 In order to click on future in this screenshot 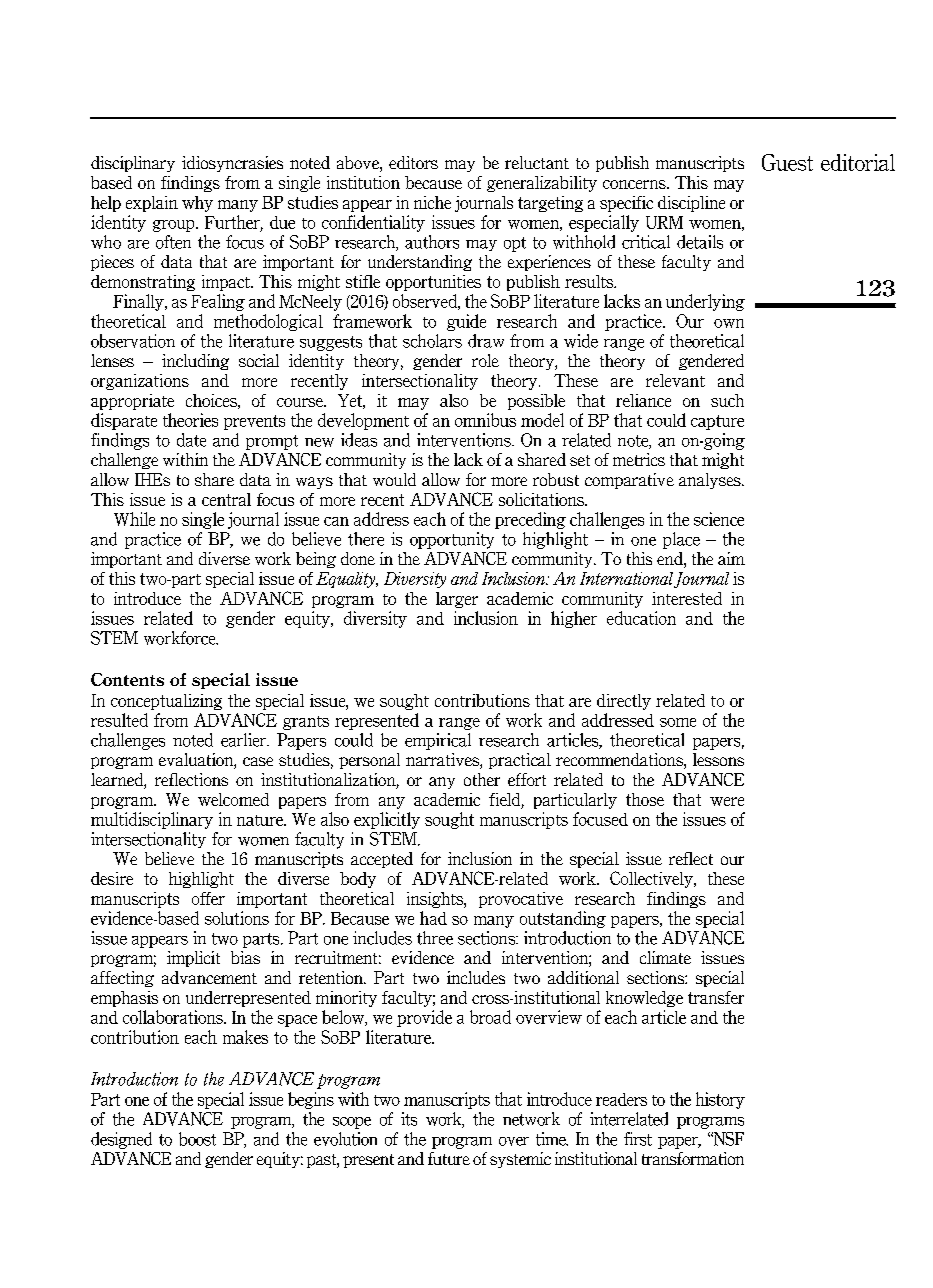, I will do `click(449, 1158)`.
